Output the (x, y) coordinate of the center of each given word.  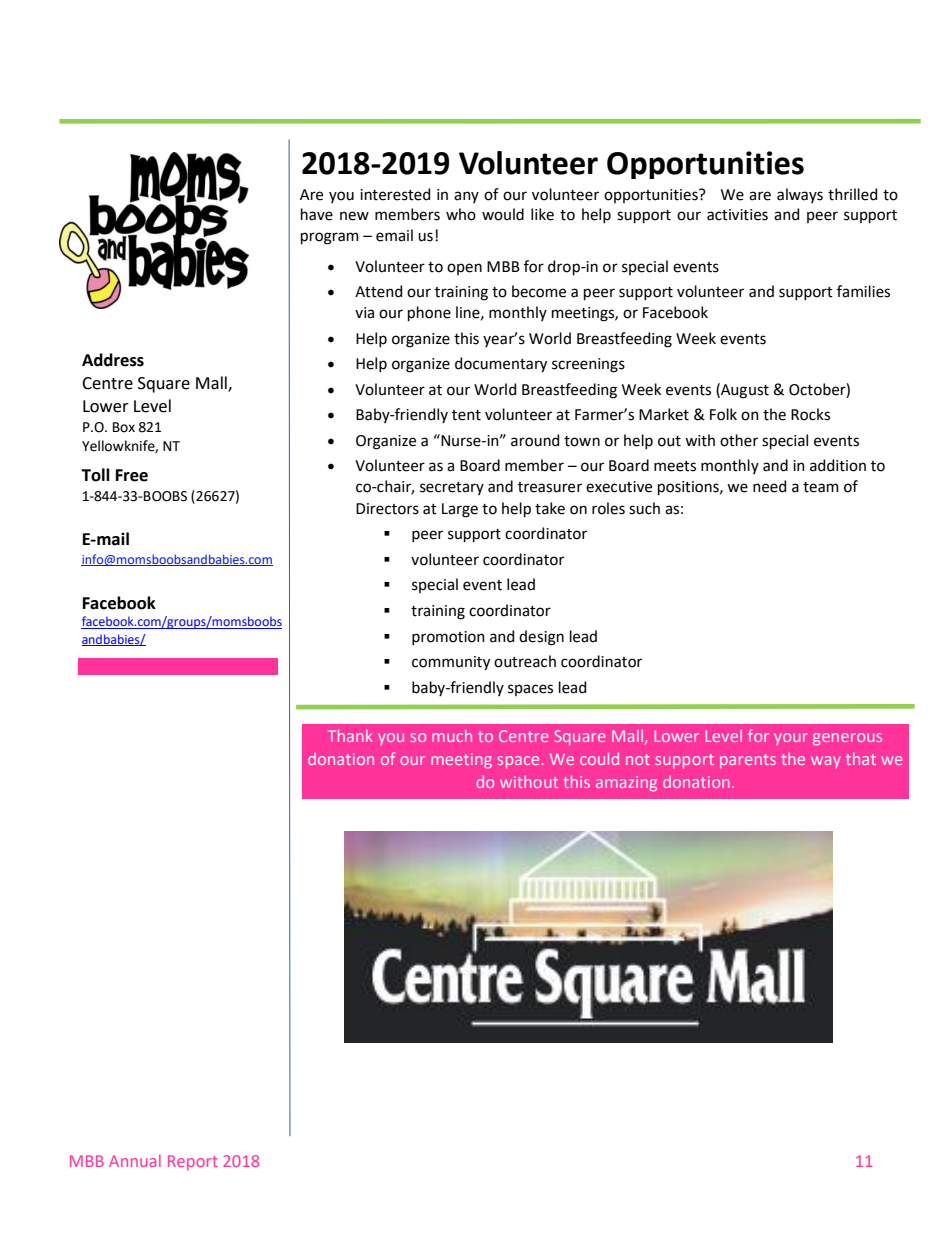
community (451, 663)
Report (193, 1162)
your (791, 739)
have (317, 214)
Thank (350, 735)
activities (737, 215)
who (461, 214)
